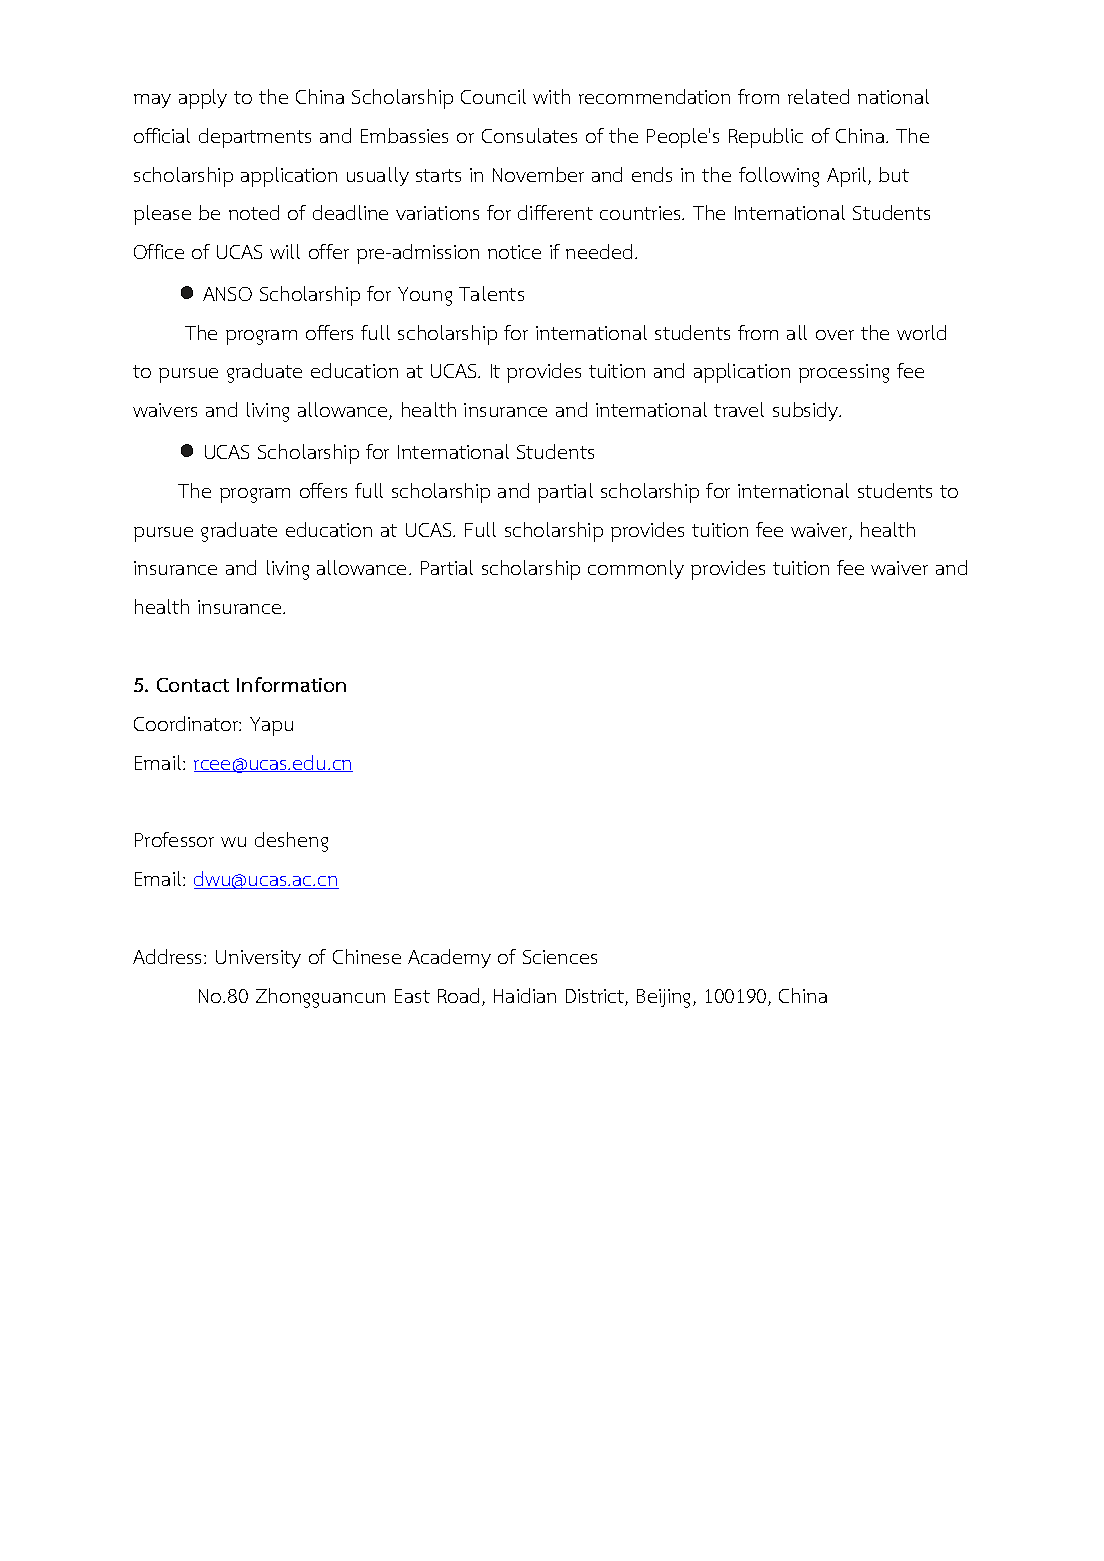  What do you see at coordinates (665, 998) in the screenshot?
I see `Beijing` at bounding box center [665, 998].
